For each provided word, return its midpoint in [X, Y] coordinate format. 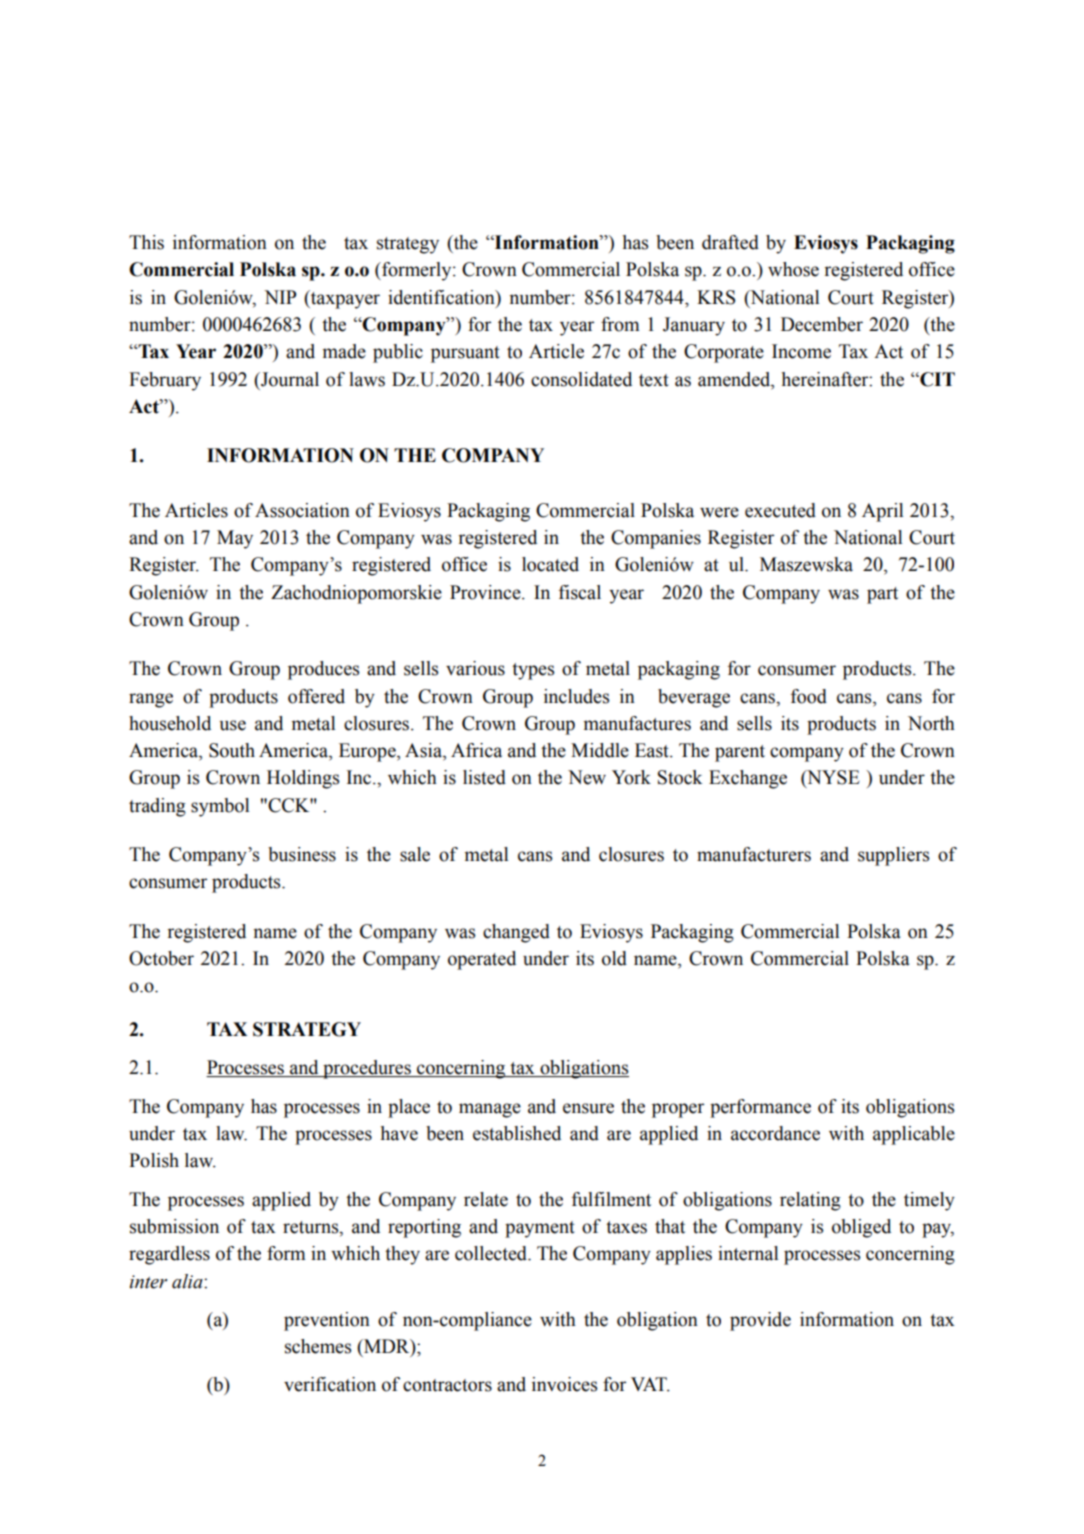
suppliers [893, 856]
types [533, 671]
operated [482, 960]
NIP [280, 297]
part [882, 595]
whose [793, 269]
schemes [318, 1346]
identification [442, 298]
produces [323, 670]
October [161, 958]
